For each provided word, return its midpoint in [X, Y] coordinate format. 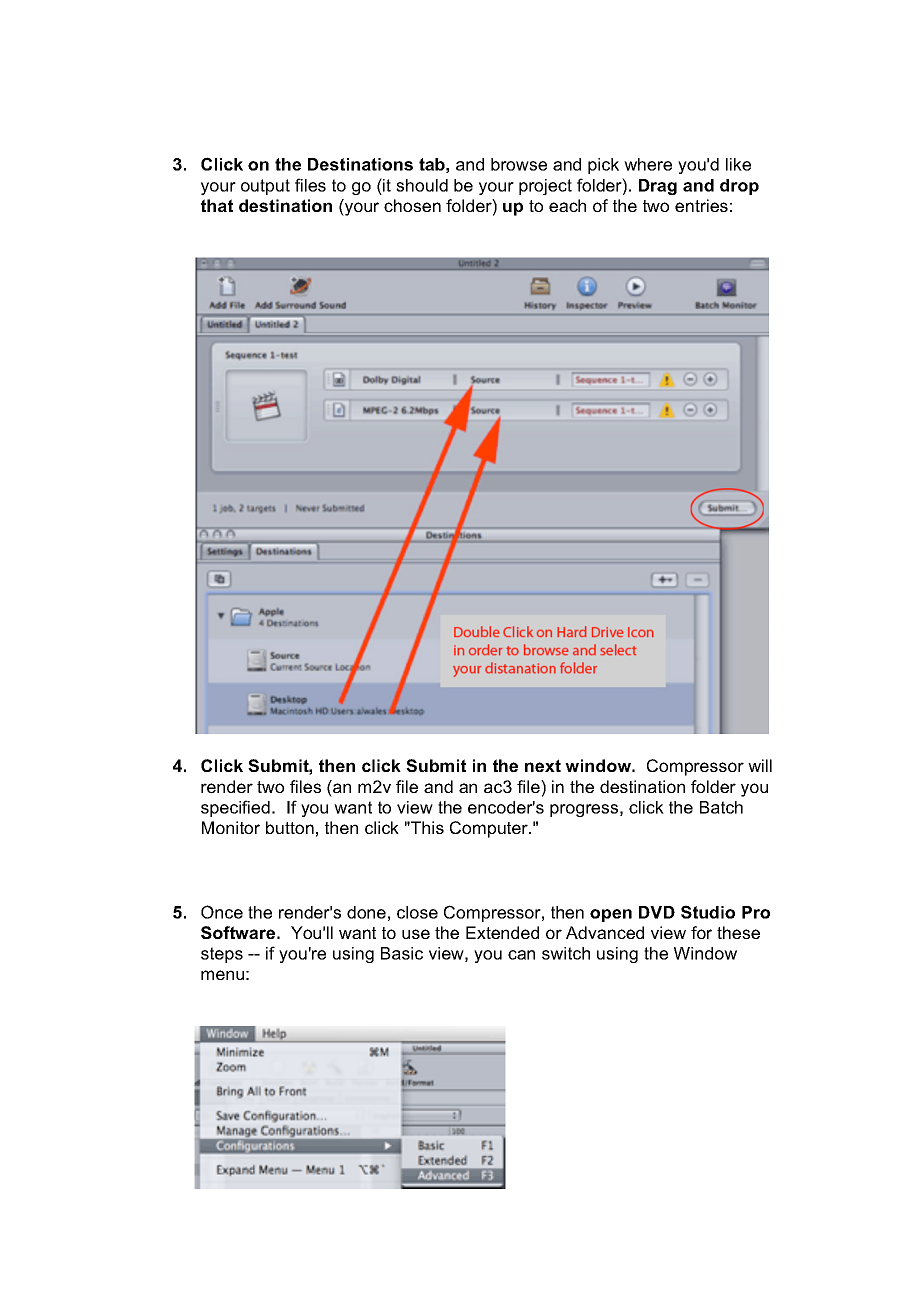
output [265, 187]
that [217, 205]
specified [235, 808]
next [543, 765]
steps [222, 955]
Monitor [231, 827]
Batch [721, 807]
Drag [658, 187]
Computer [490, 829]
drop [739, 187]
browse [519, 164]
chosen [412, 205]
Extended [502, 932]
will [760, 765]
